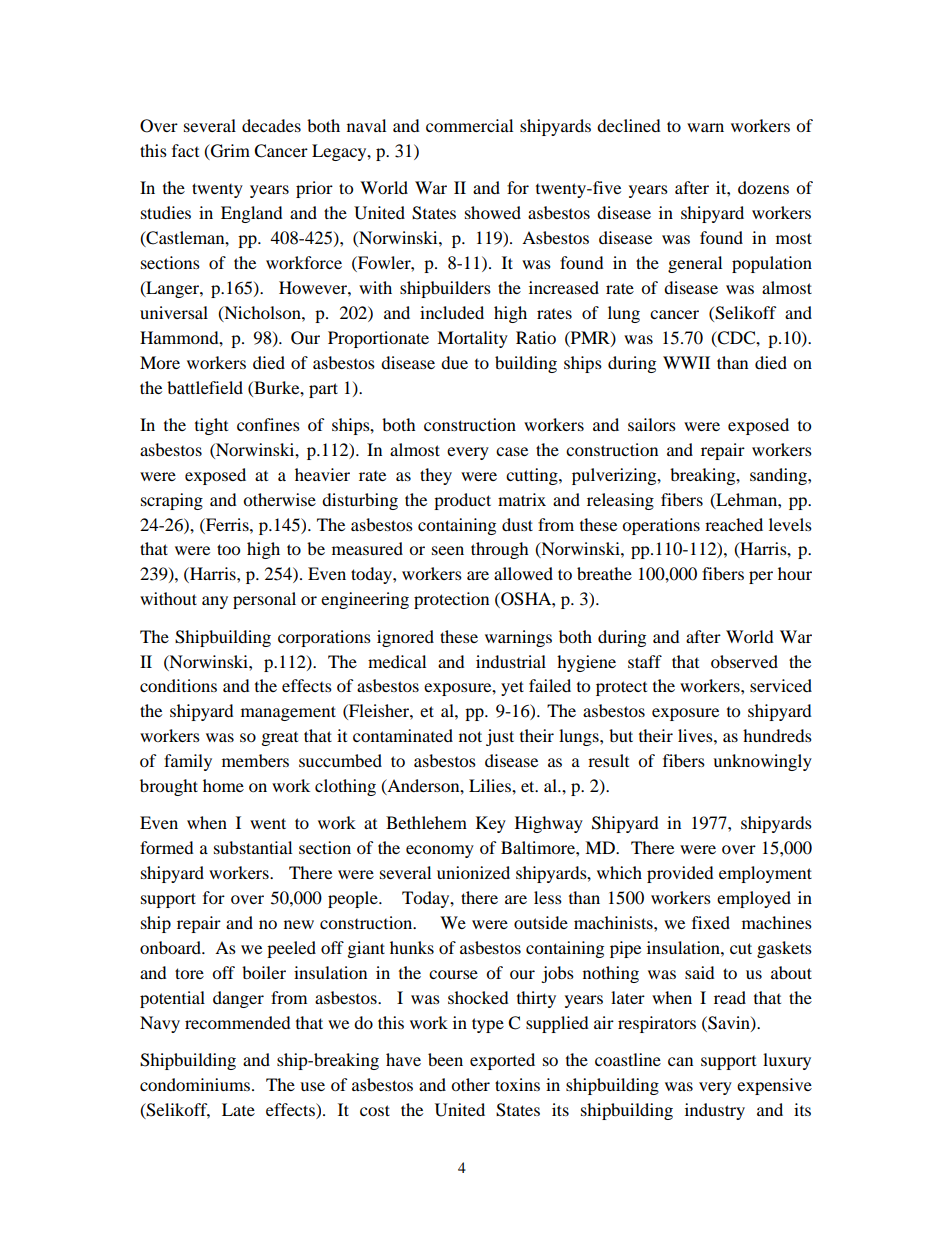 This screenshot has width=952, height=1233. Describe the element at coordinates (462, 501) in the screenshot. I see `product` at that location.
